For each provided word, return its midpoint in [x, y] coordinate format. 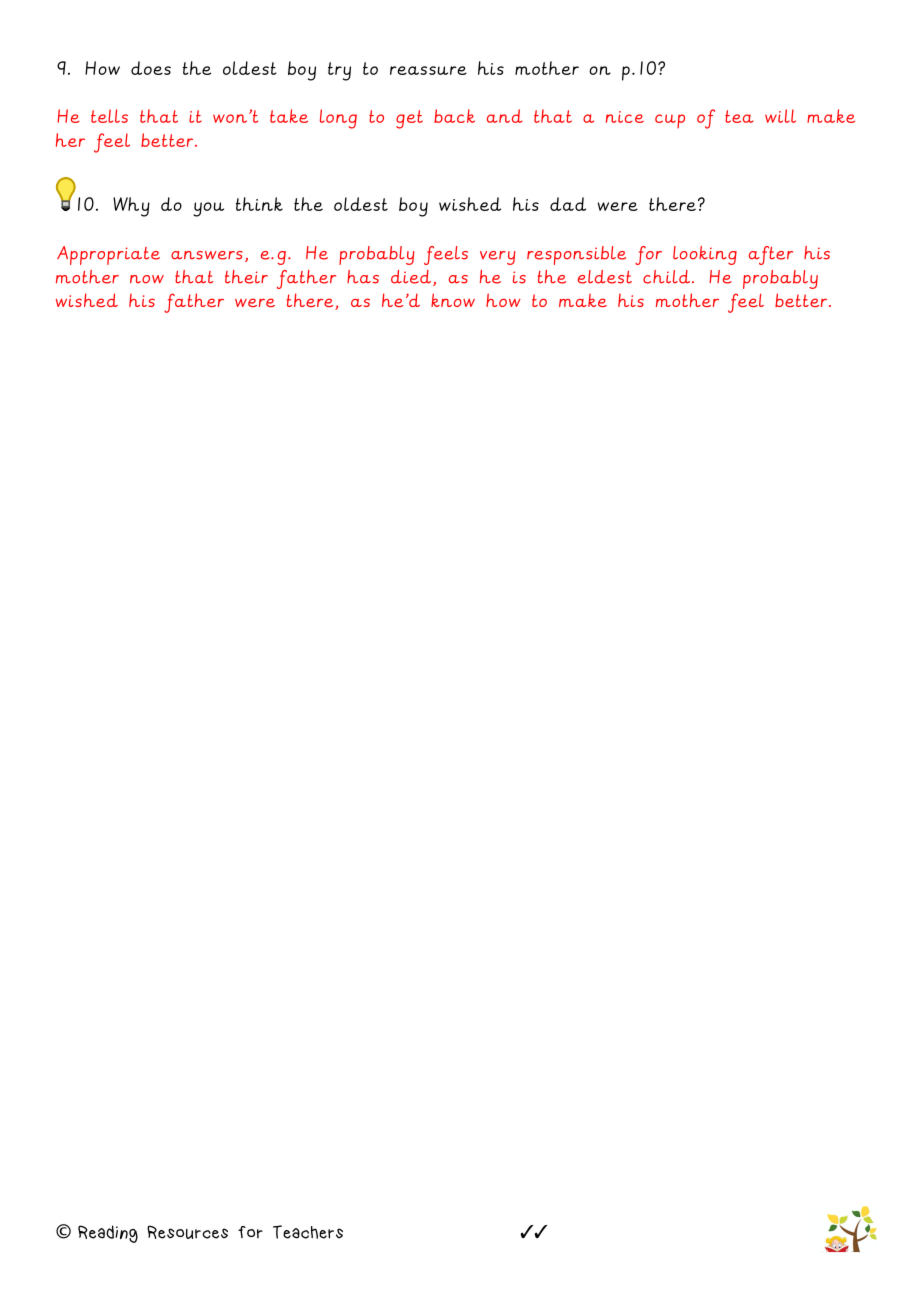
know [453, 300]
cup [670, 121]
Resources [187, 1232]
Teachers [308, 1232]
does [151, 68]
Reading [108, 1234]
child [666, 277]
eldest [605, 277]
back [454, 116]
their [246, 277]
